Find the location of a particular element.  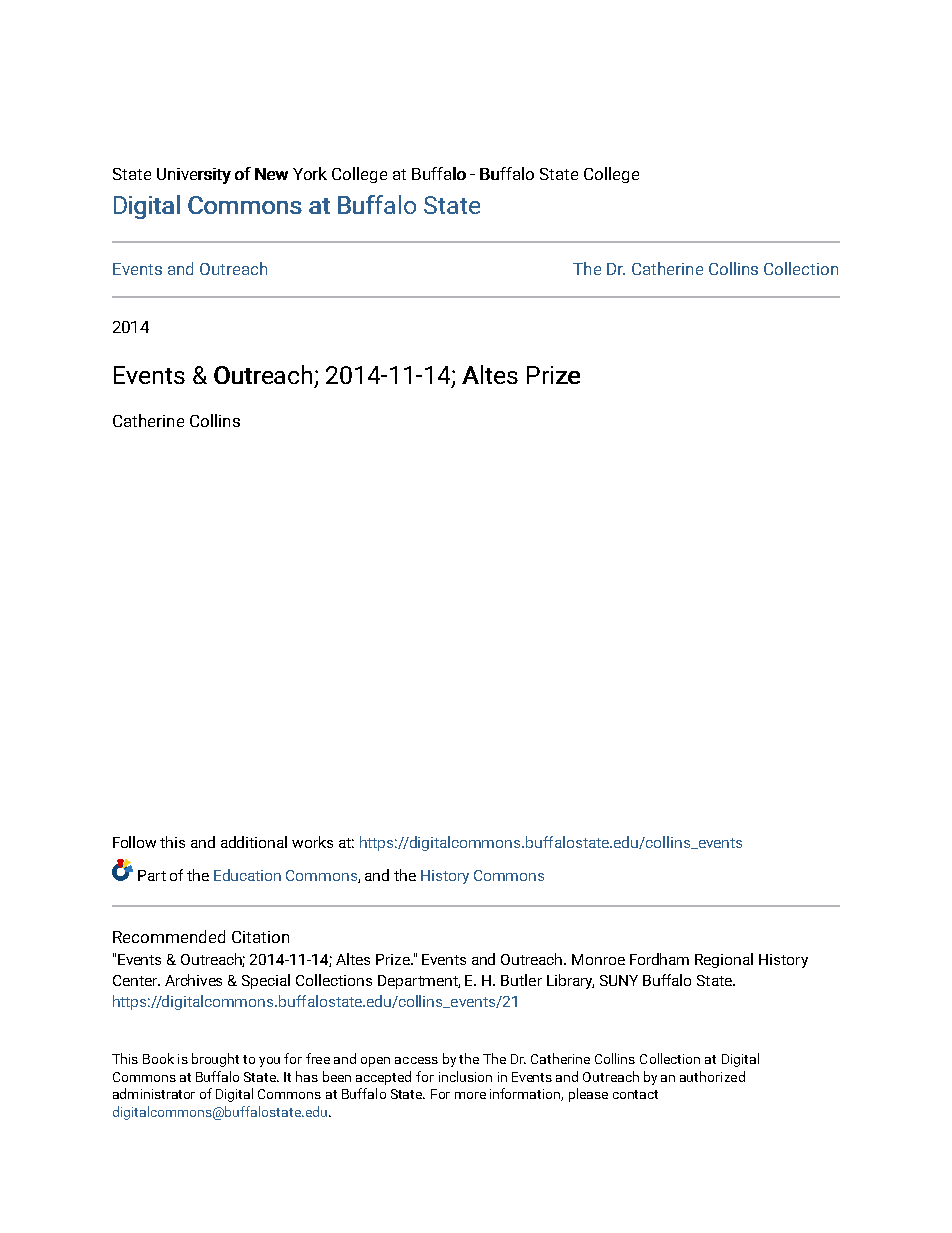

Regional is located at coordinates (724, 960).
